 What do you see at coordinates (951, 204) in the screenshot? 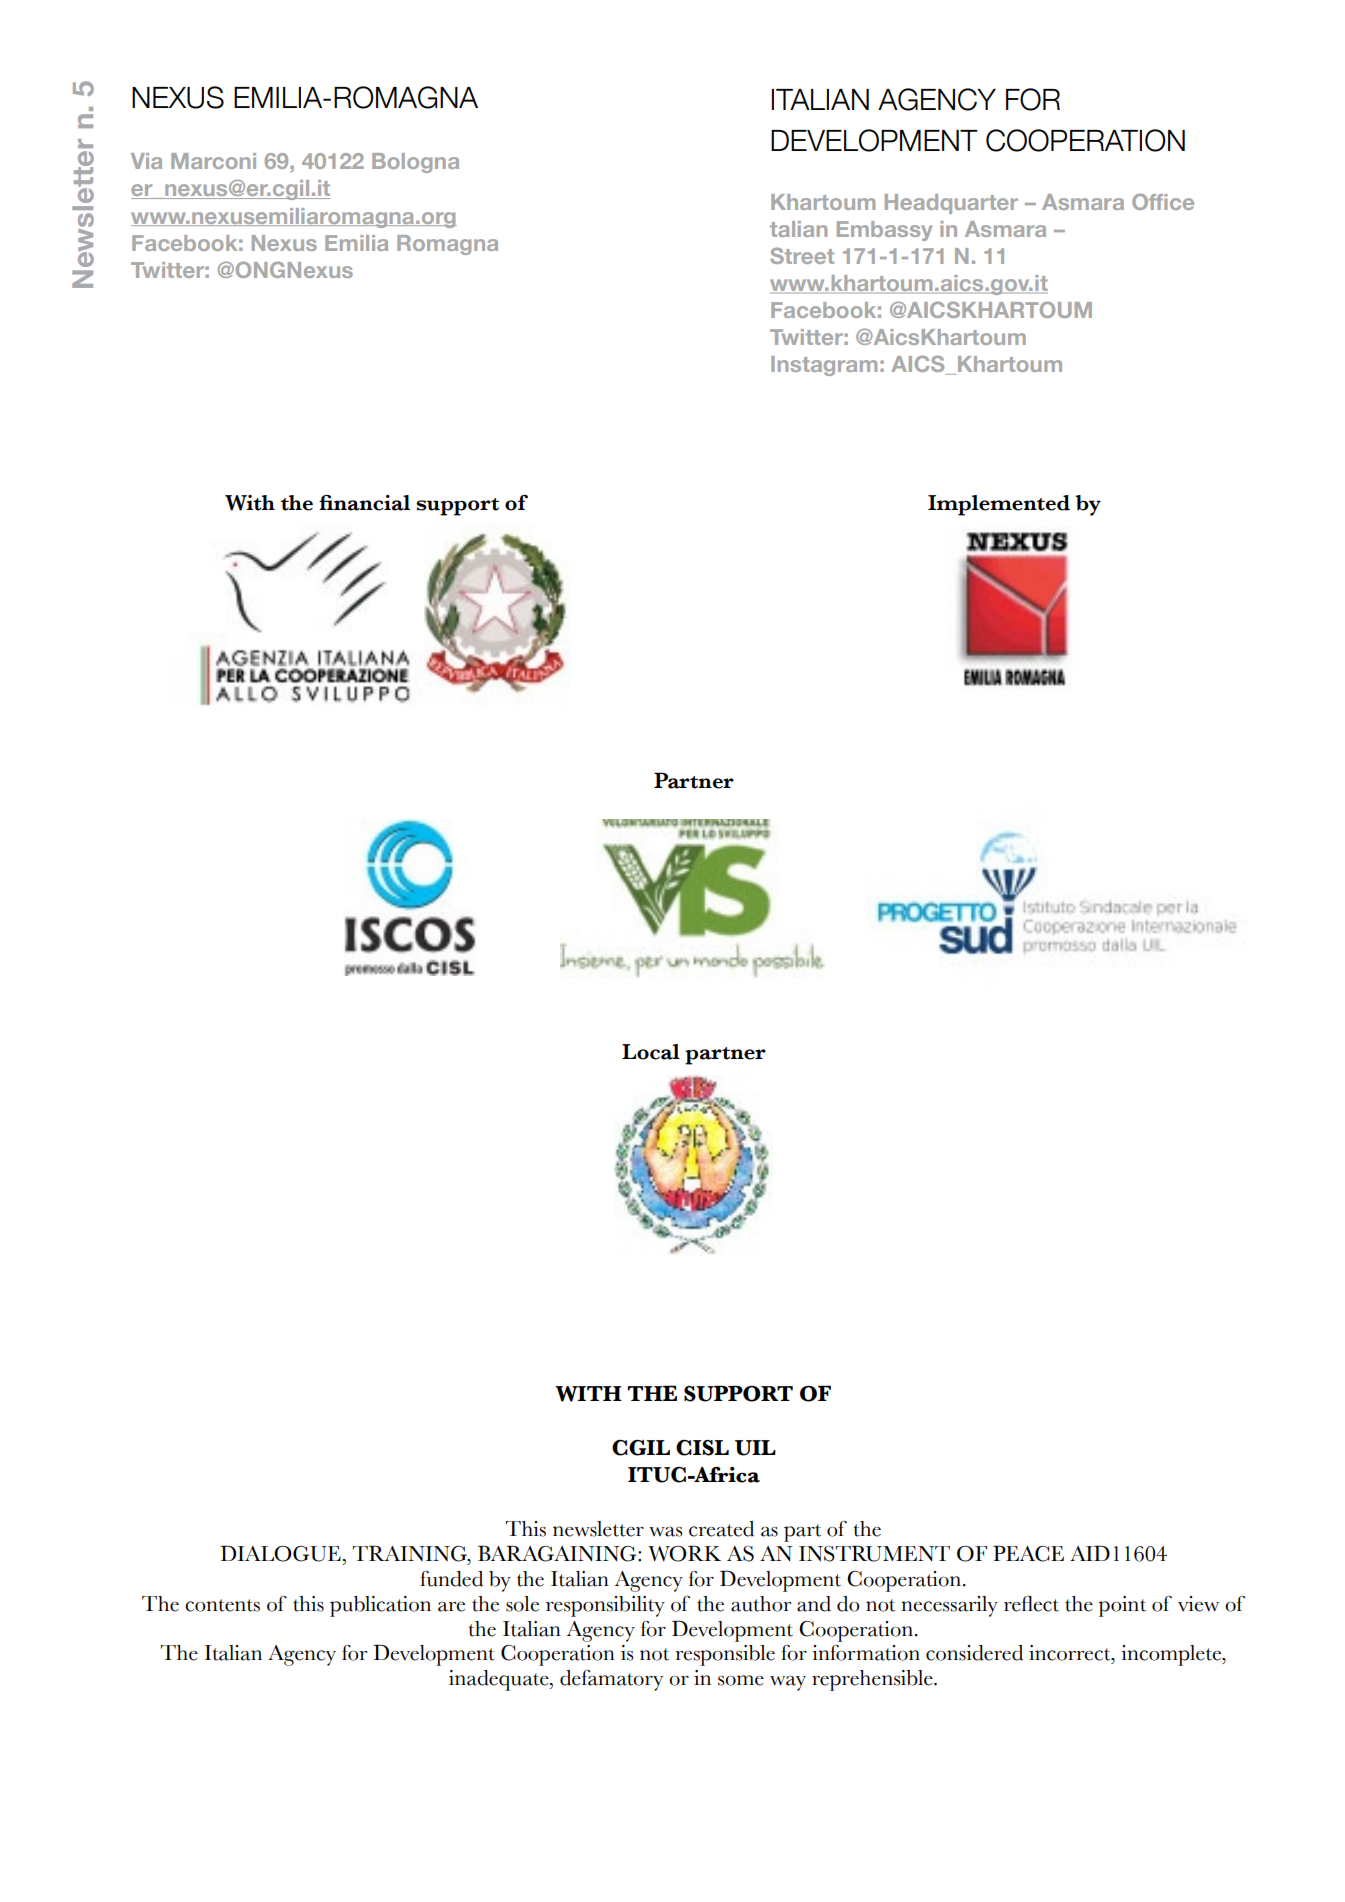
I see `Headquarter` at bounding box center [951, 204].
